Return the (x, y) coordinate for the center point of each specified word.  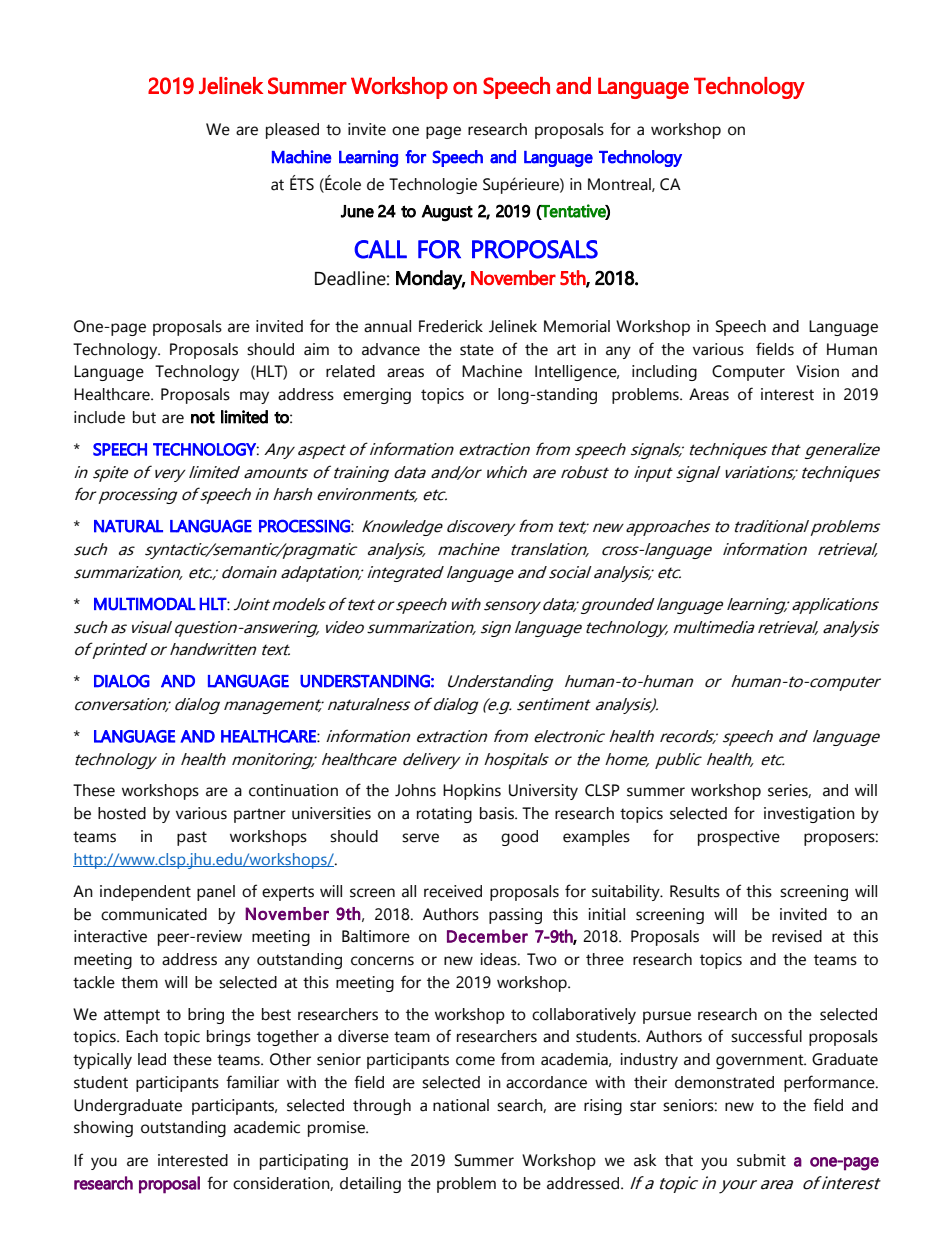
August (447, 213)
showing (103, 1129)
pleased (292, 131)
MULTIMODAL (145, 604)
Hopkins (472, 792)
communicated (154, 914)
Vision (817, 371)
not (203, 417)
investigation (809, 815)
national (461, 1105)
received (453, 891)
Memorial (577, 326)
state (477, 350)
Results (695, 891)
